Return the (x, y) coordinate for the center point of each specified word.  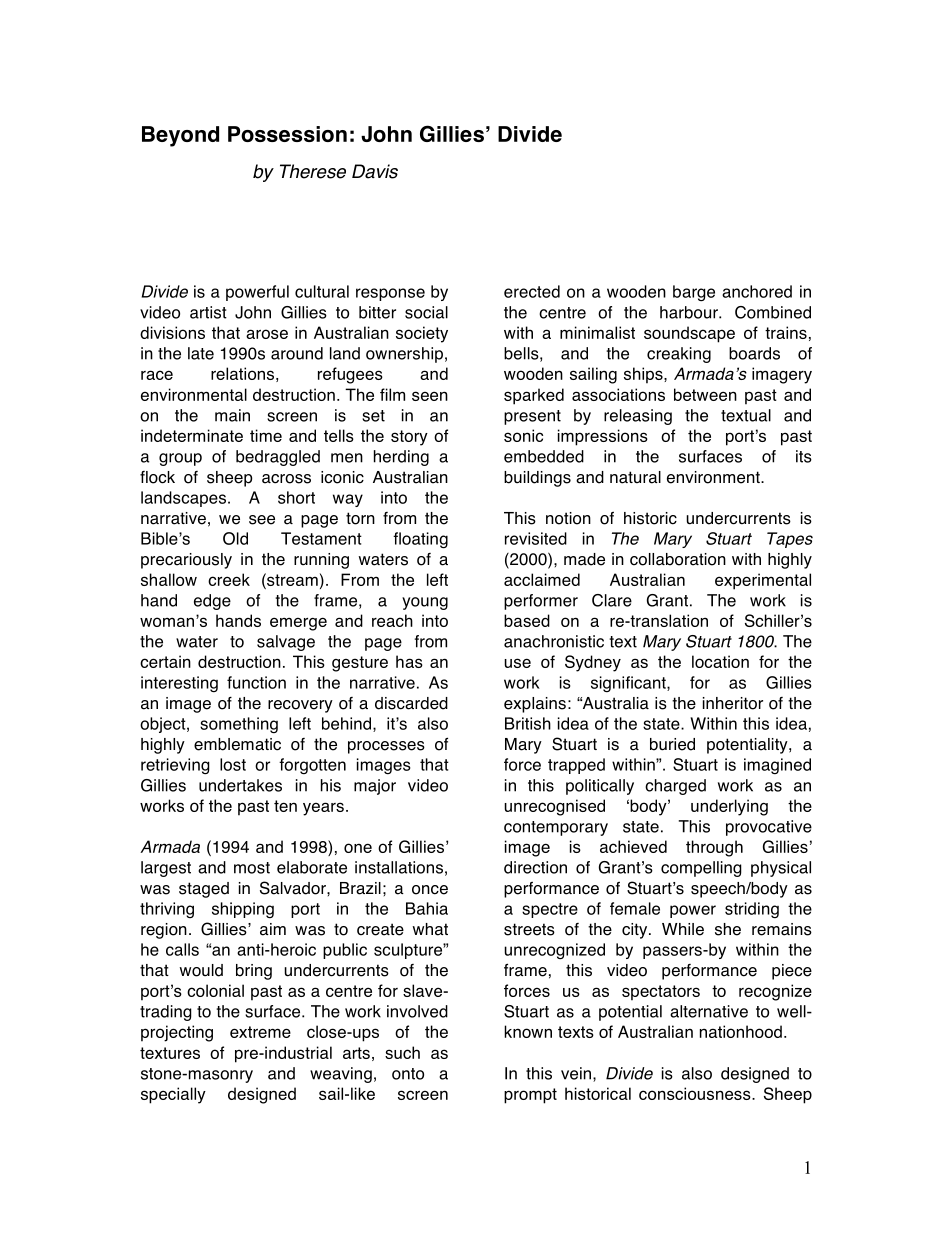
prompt (530, 1096)
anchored (757, 291)
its (804, 456)
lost (233, 764)
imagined (777, 766)
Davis (375, 171)
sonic (523, 435)
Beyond (180, 136)
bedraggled (278, 458)
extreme (260, 1032)
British (528, 723)
